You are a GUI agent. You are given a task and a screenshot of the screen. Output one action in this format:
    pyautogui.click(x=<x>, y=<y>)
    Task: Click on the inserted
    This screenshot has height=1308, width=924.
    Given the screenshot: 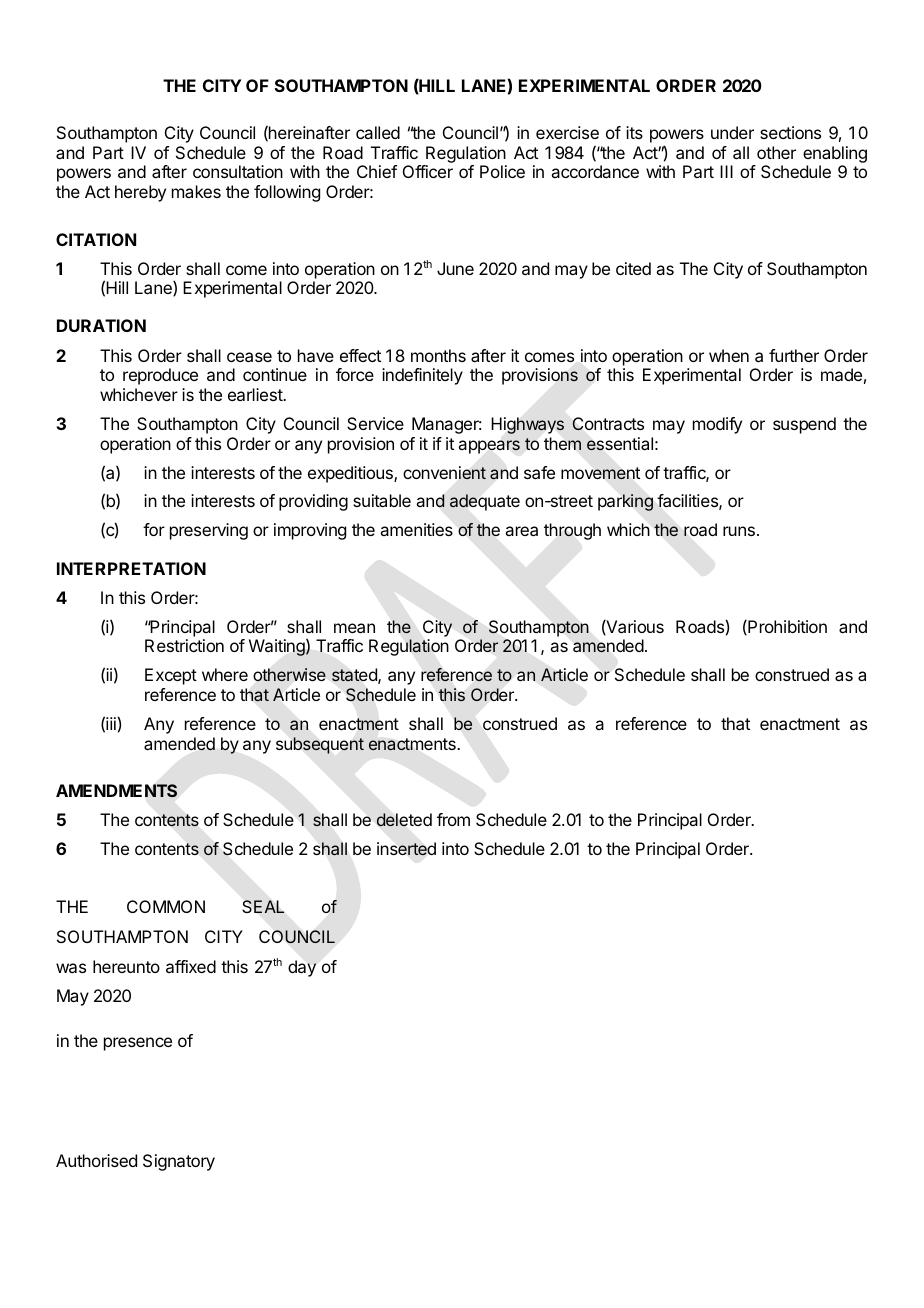 What is the action you would take?
    pyautogui.click(x=406, y=849)
